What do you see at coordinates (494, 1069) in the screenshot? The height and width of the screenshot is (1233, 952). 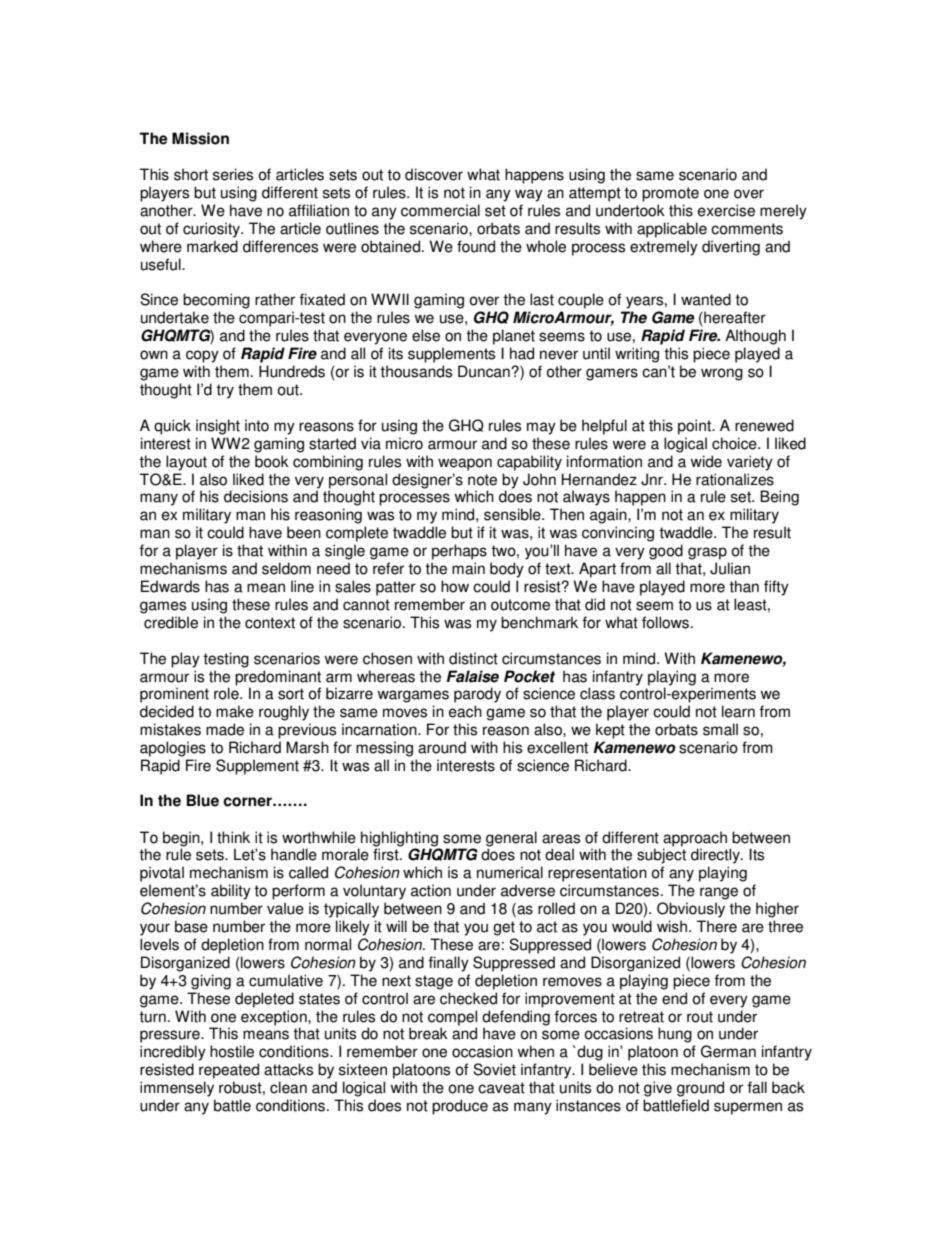 I see `Soviet` at bounding box center [494, 1069].
